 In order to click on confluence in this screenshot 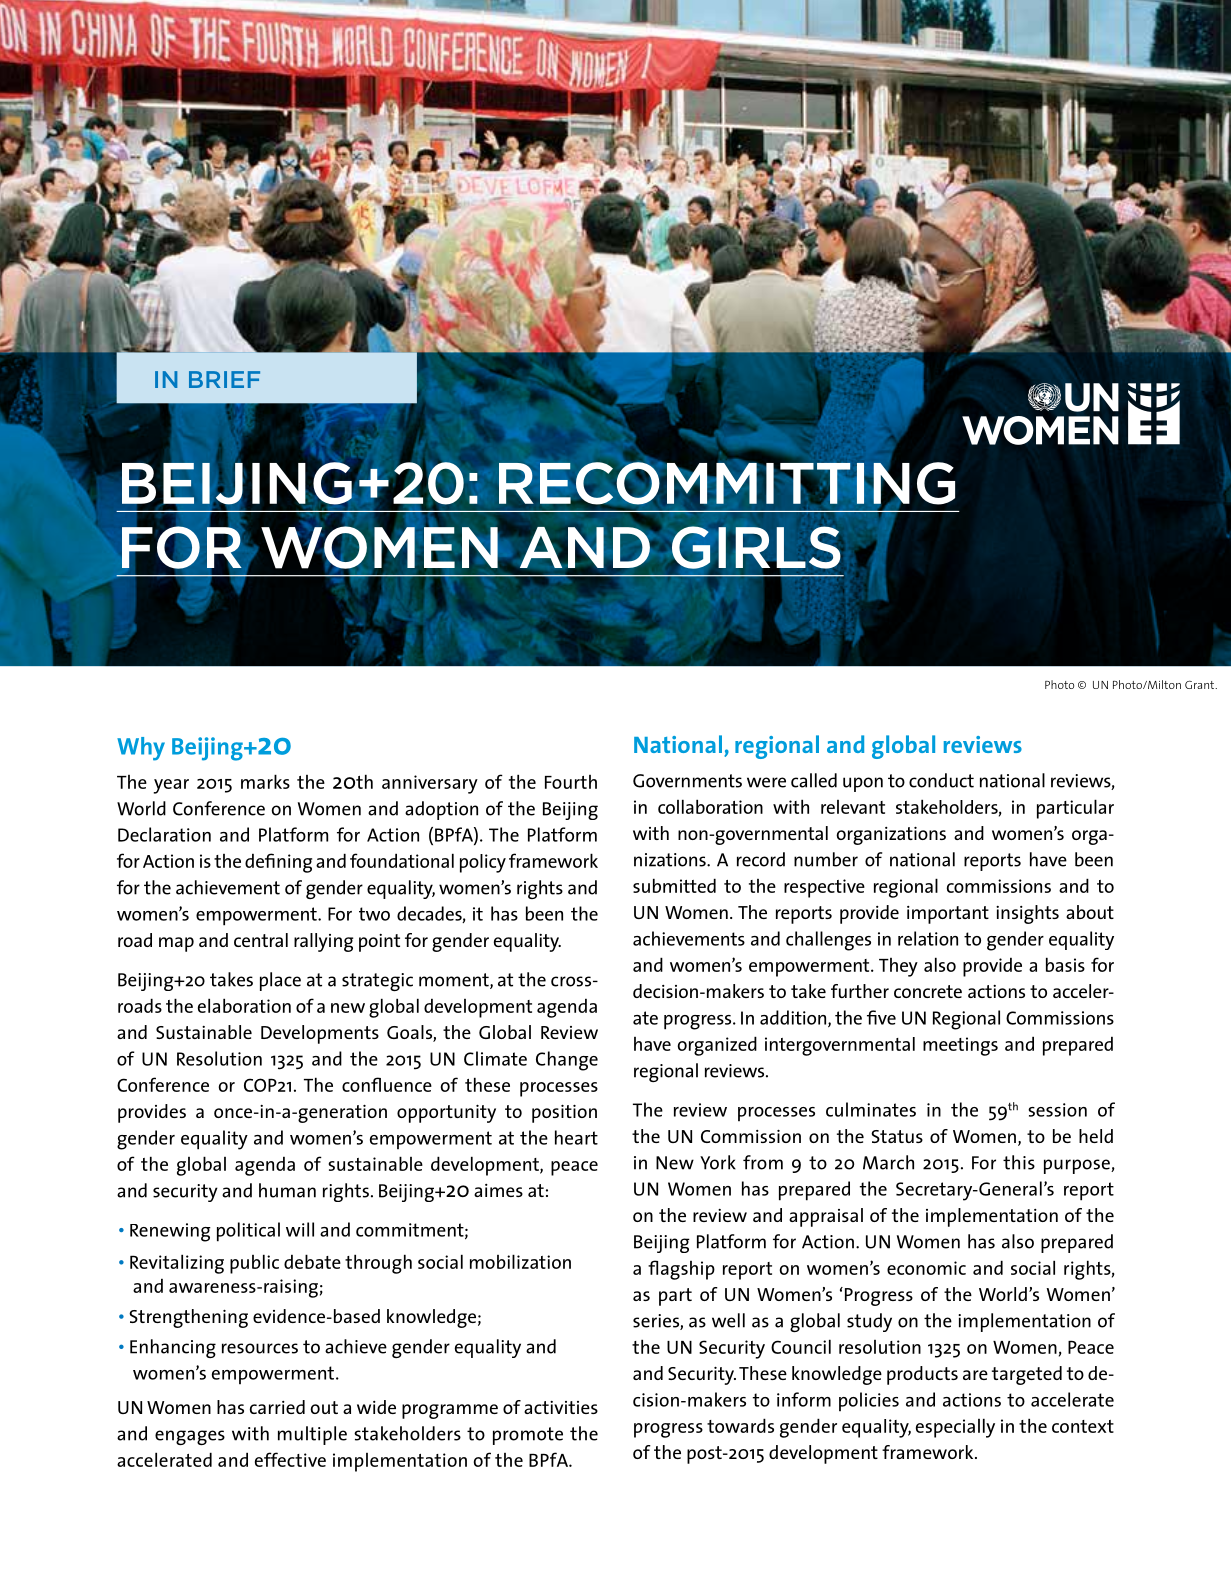, I will do `click(387, 1084)`.
